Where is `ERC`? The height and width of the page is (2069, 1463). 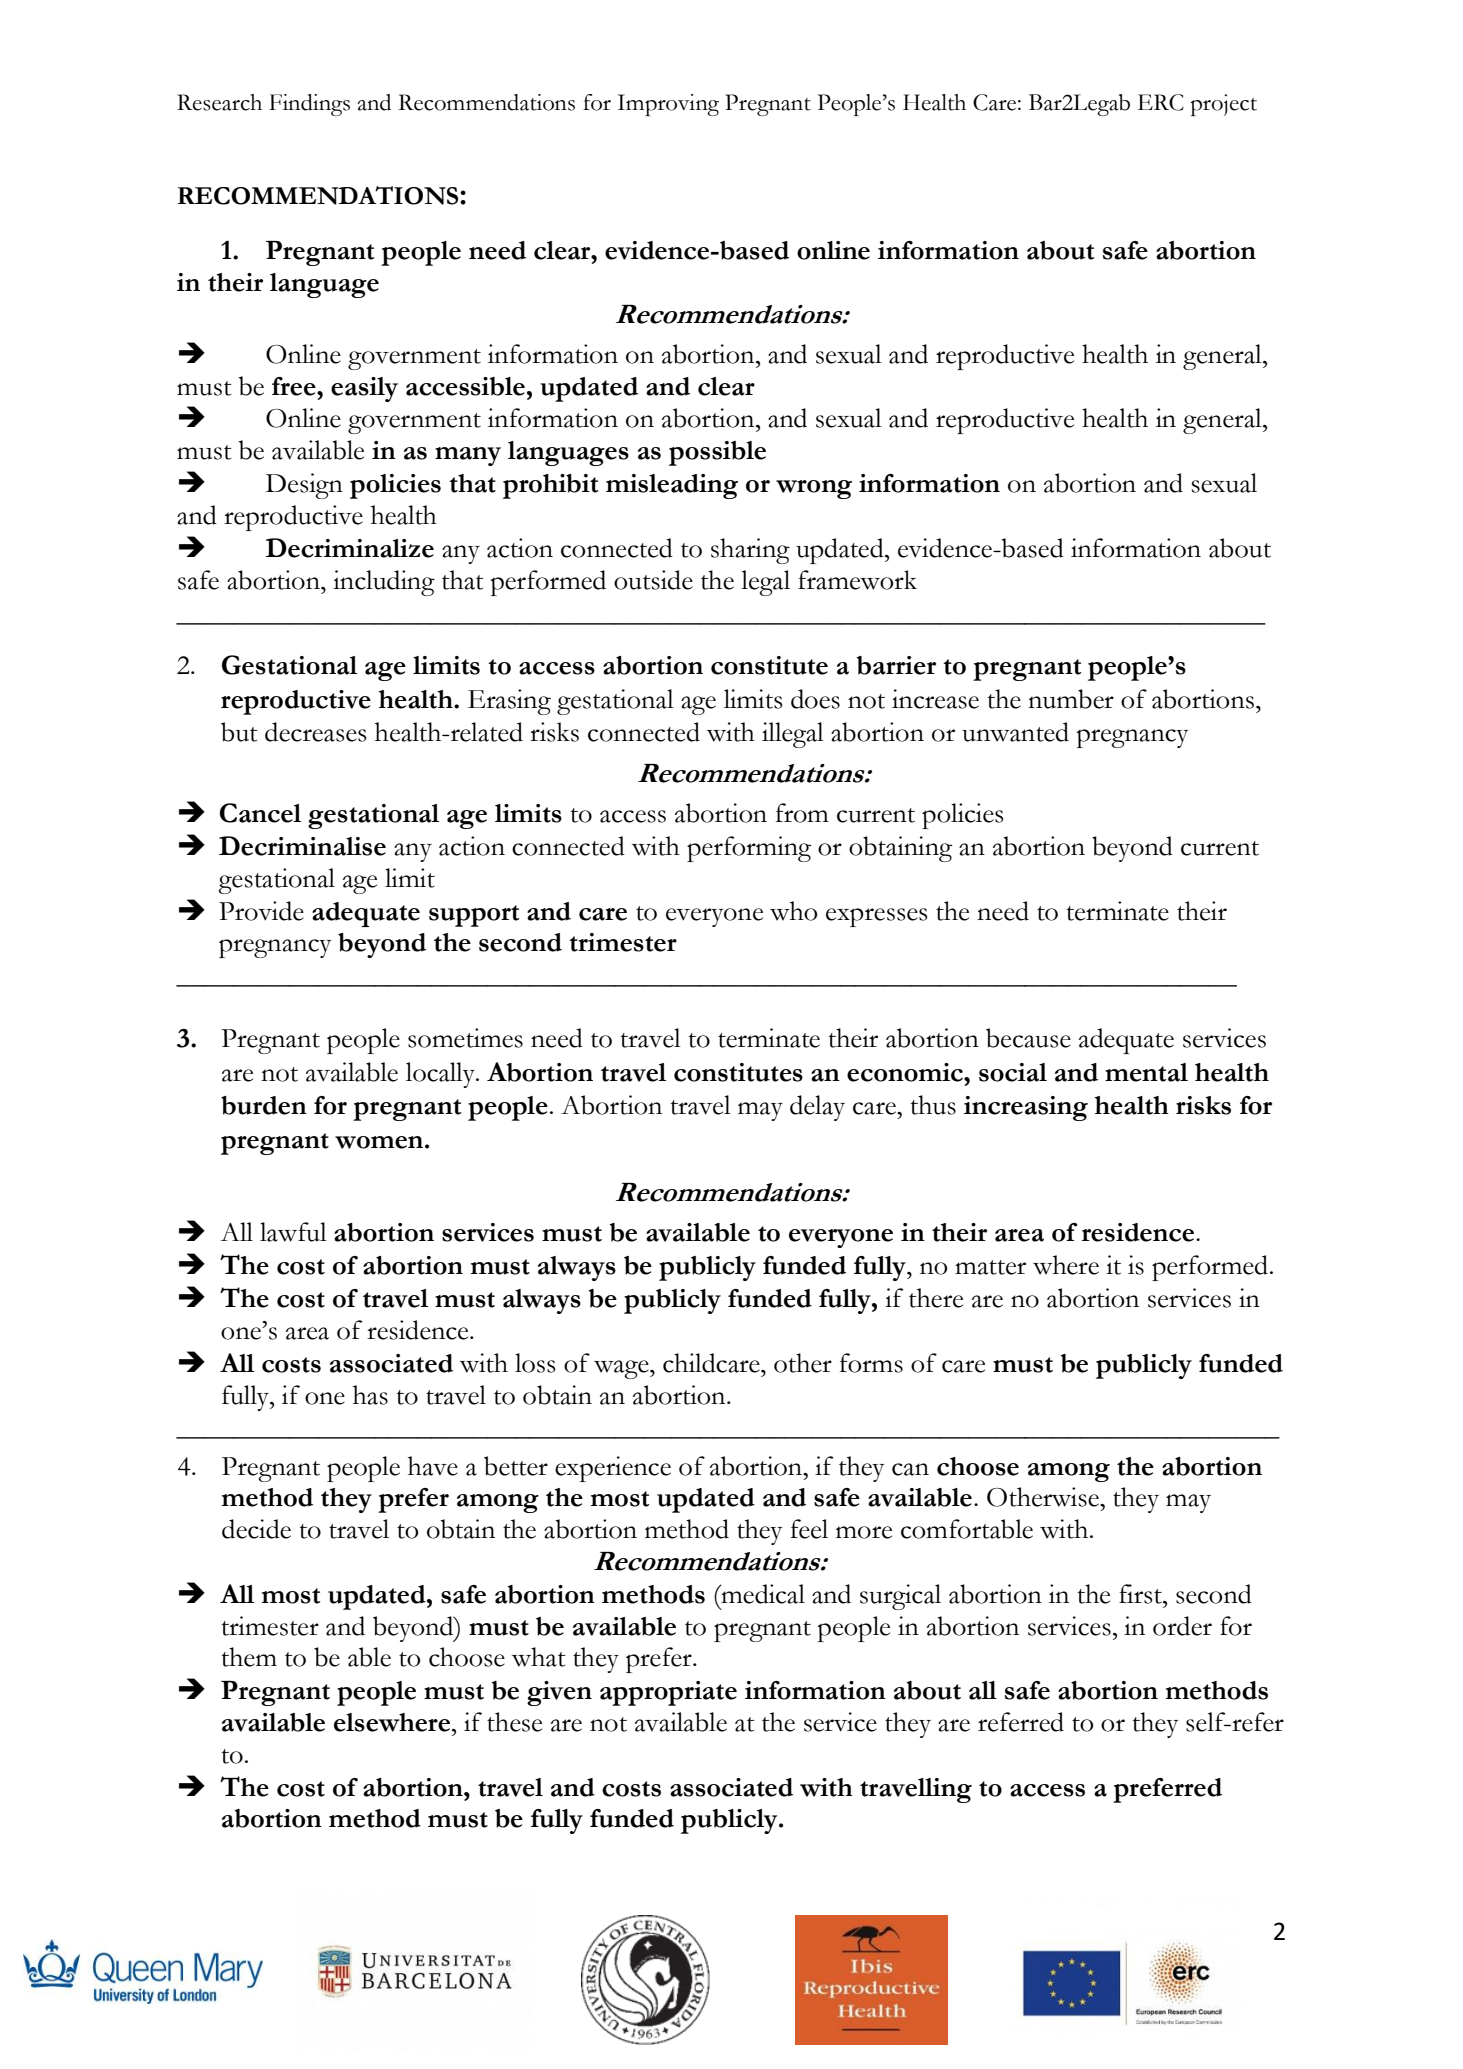 ERC is located at coordinates (1161, 102).
